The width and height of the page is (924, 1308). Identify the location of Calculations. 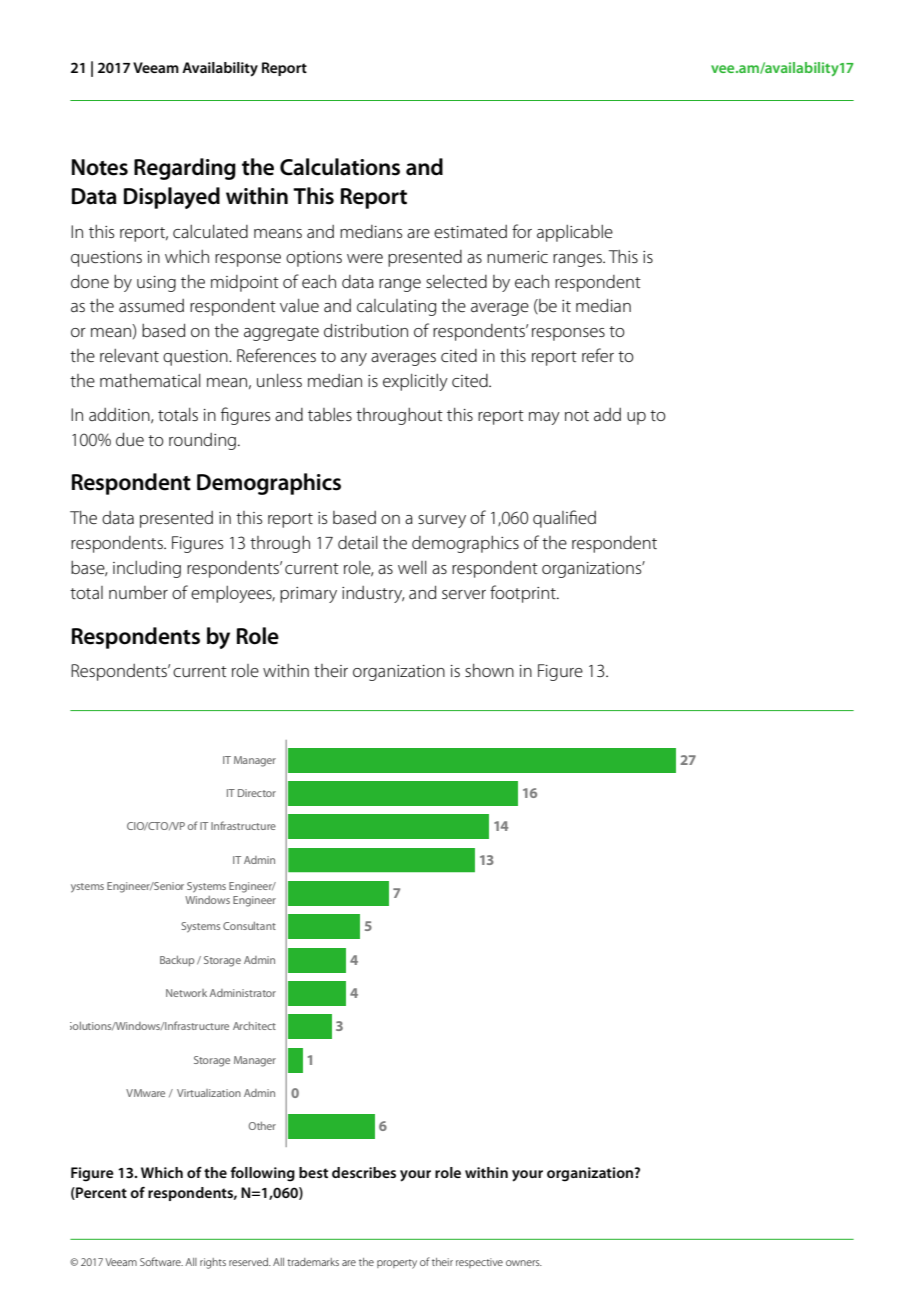
(340, 167).
